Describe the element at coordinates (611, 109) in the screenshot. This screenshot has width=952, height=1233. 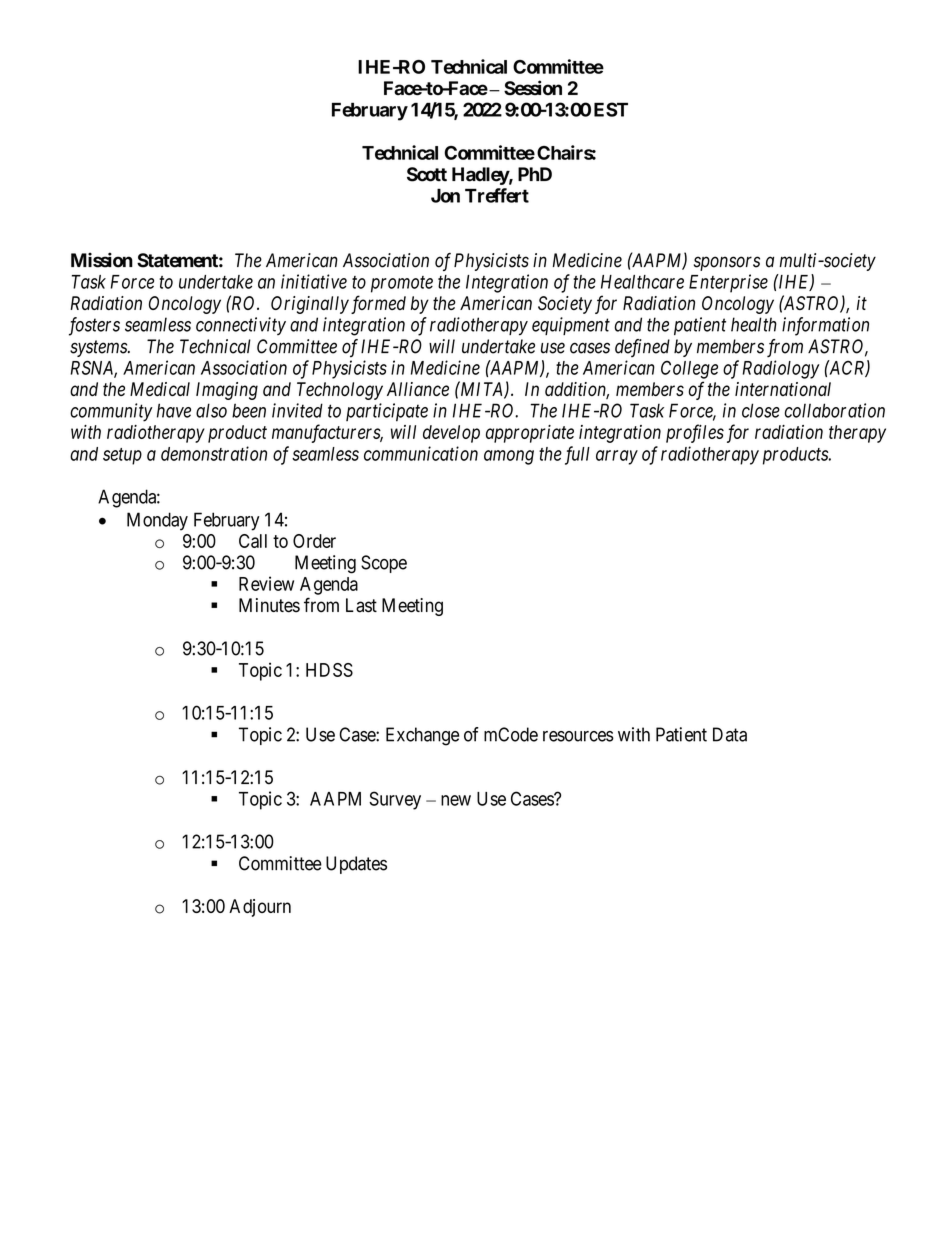
I see `EST` at that location.
